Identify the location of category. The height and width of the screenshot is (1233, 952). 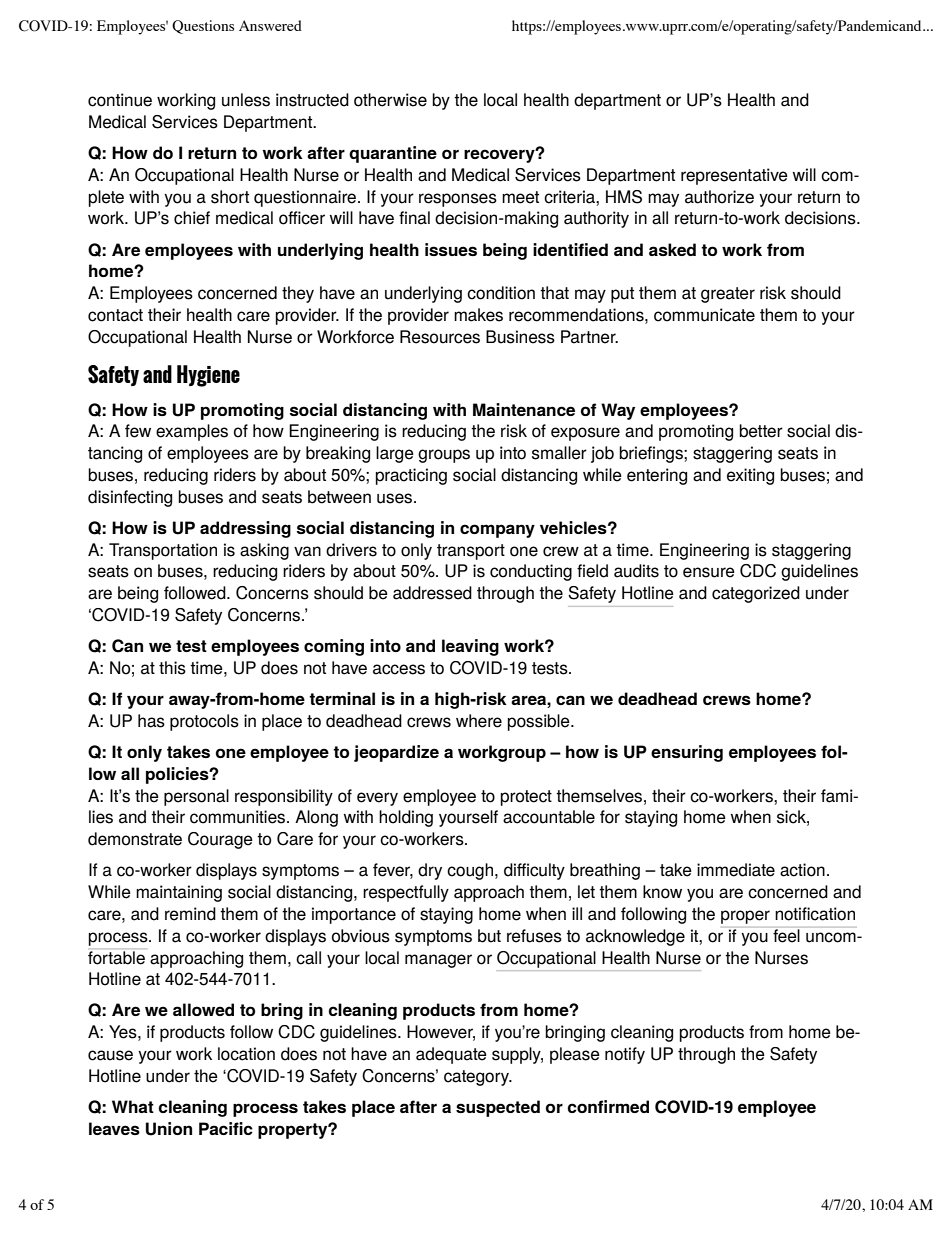
(478, 1078).
